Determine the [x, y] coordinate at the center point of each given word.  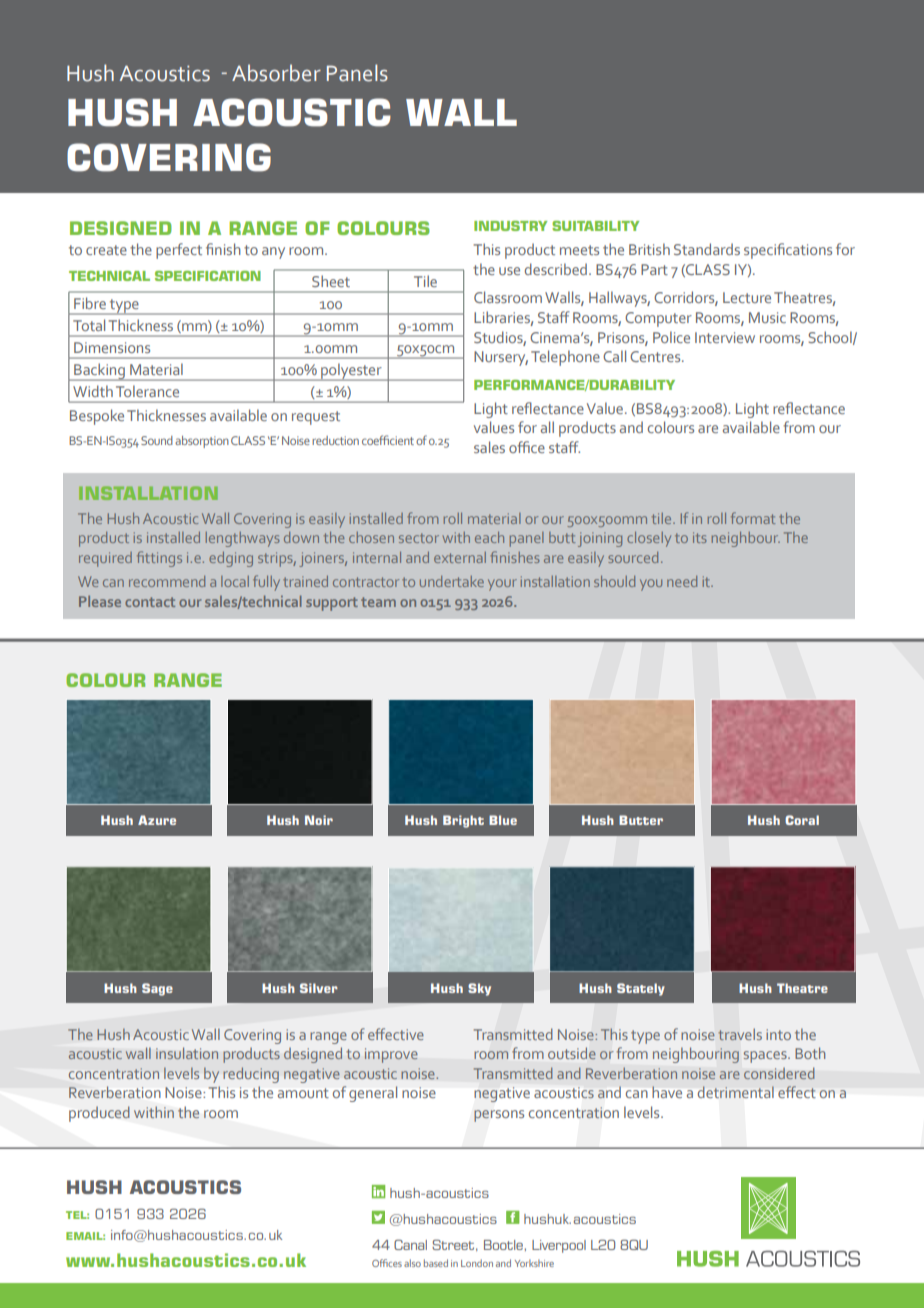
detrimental [736, 1092]
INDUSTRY [510, 226]
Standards [707, 249]
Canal [410, 1244]
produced [99, 1114]
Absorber [276, 73]
